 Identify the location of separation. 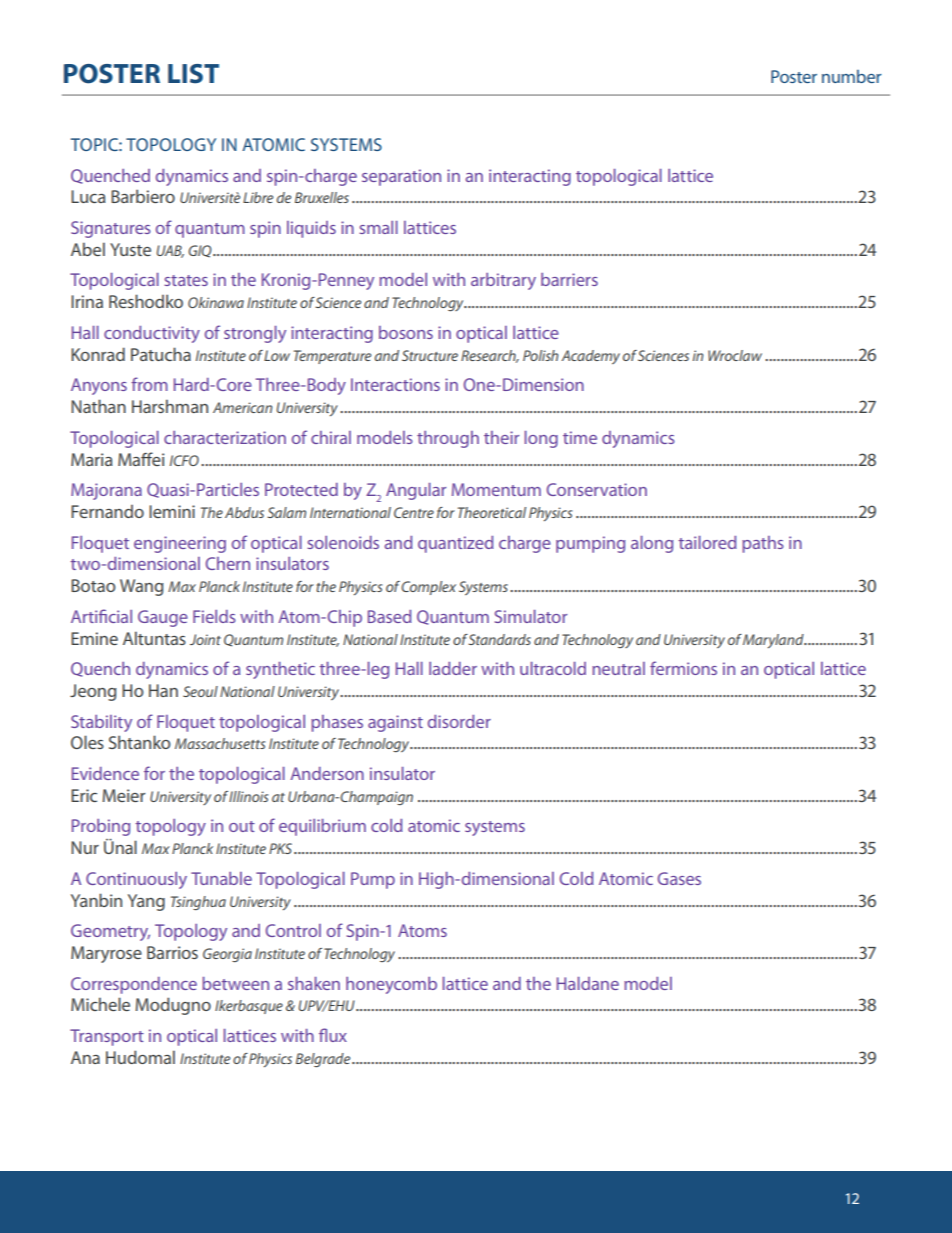
(401, 177).
